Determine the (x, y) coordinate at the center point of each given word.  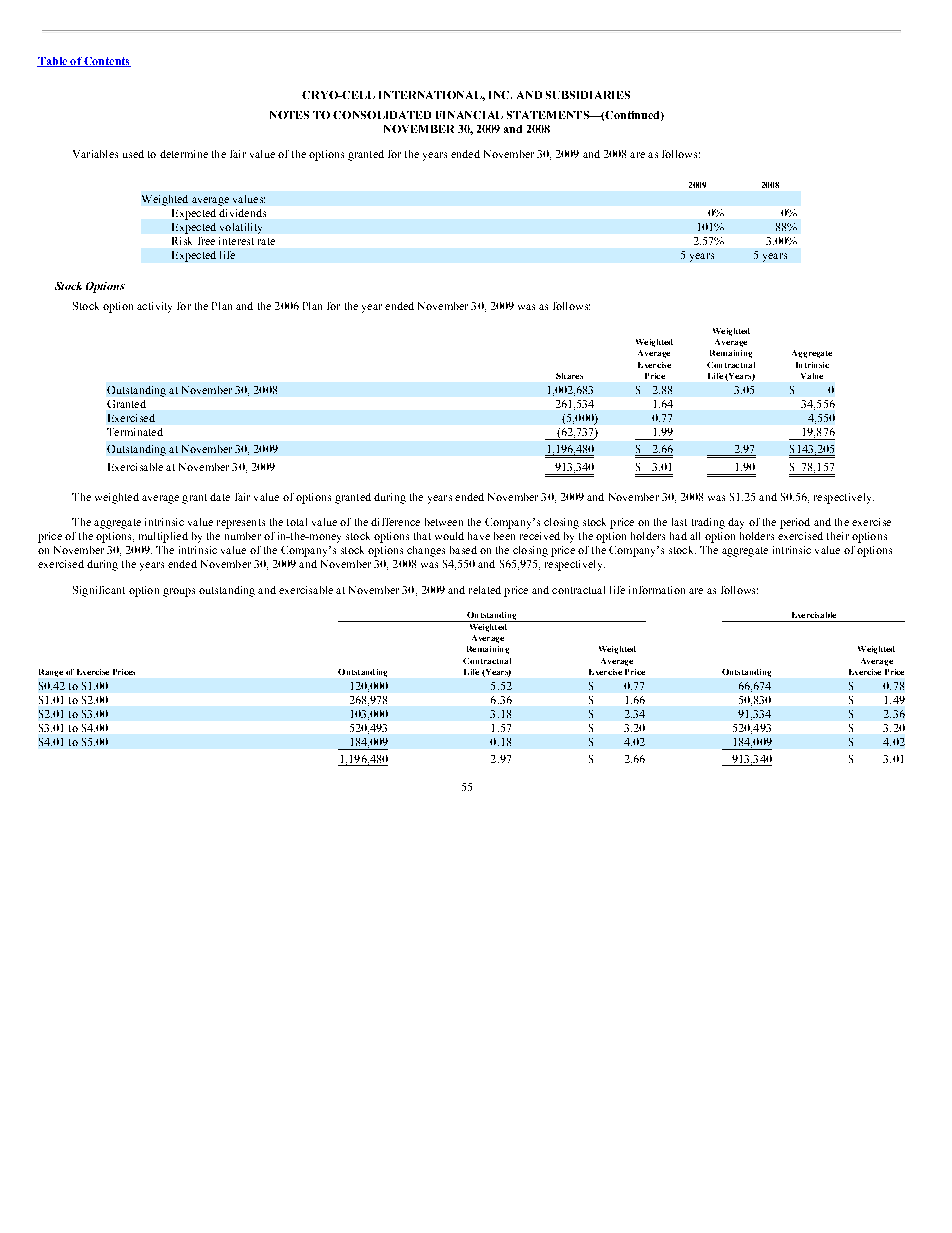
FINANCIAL (469, 115)
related (485, 590)
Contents (106, 62)
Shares (569, 376)
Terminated (135, 432)
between (444, 522)
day (736, 523)
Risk (182, 241)
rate (266, 241)
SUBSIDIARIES (588, 95)
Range (51, 673)
